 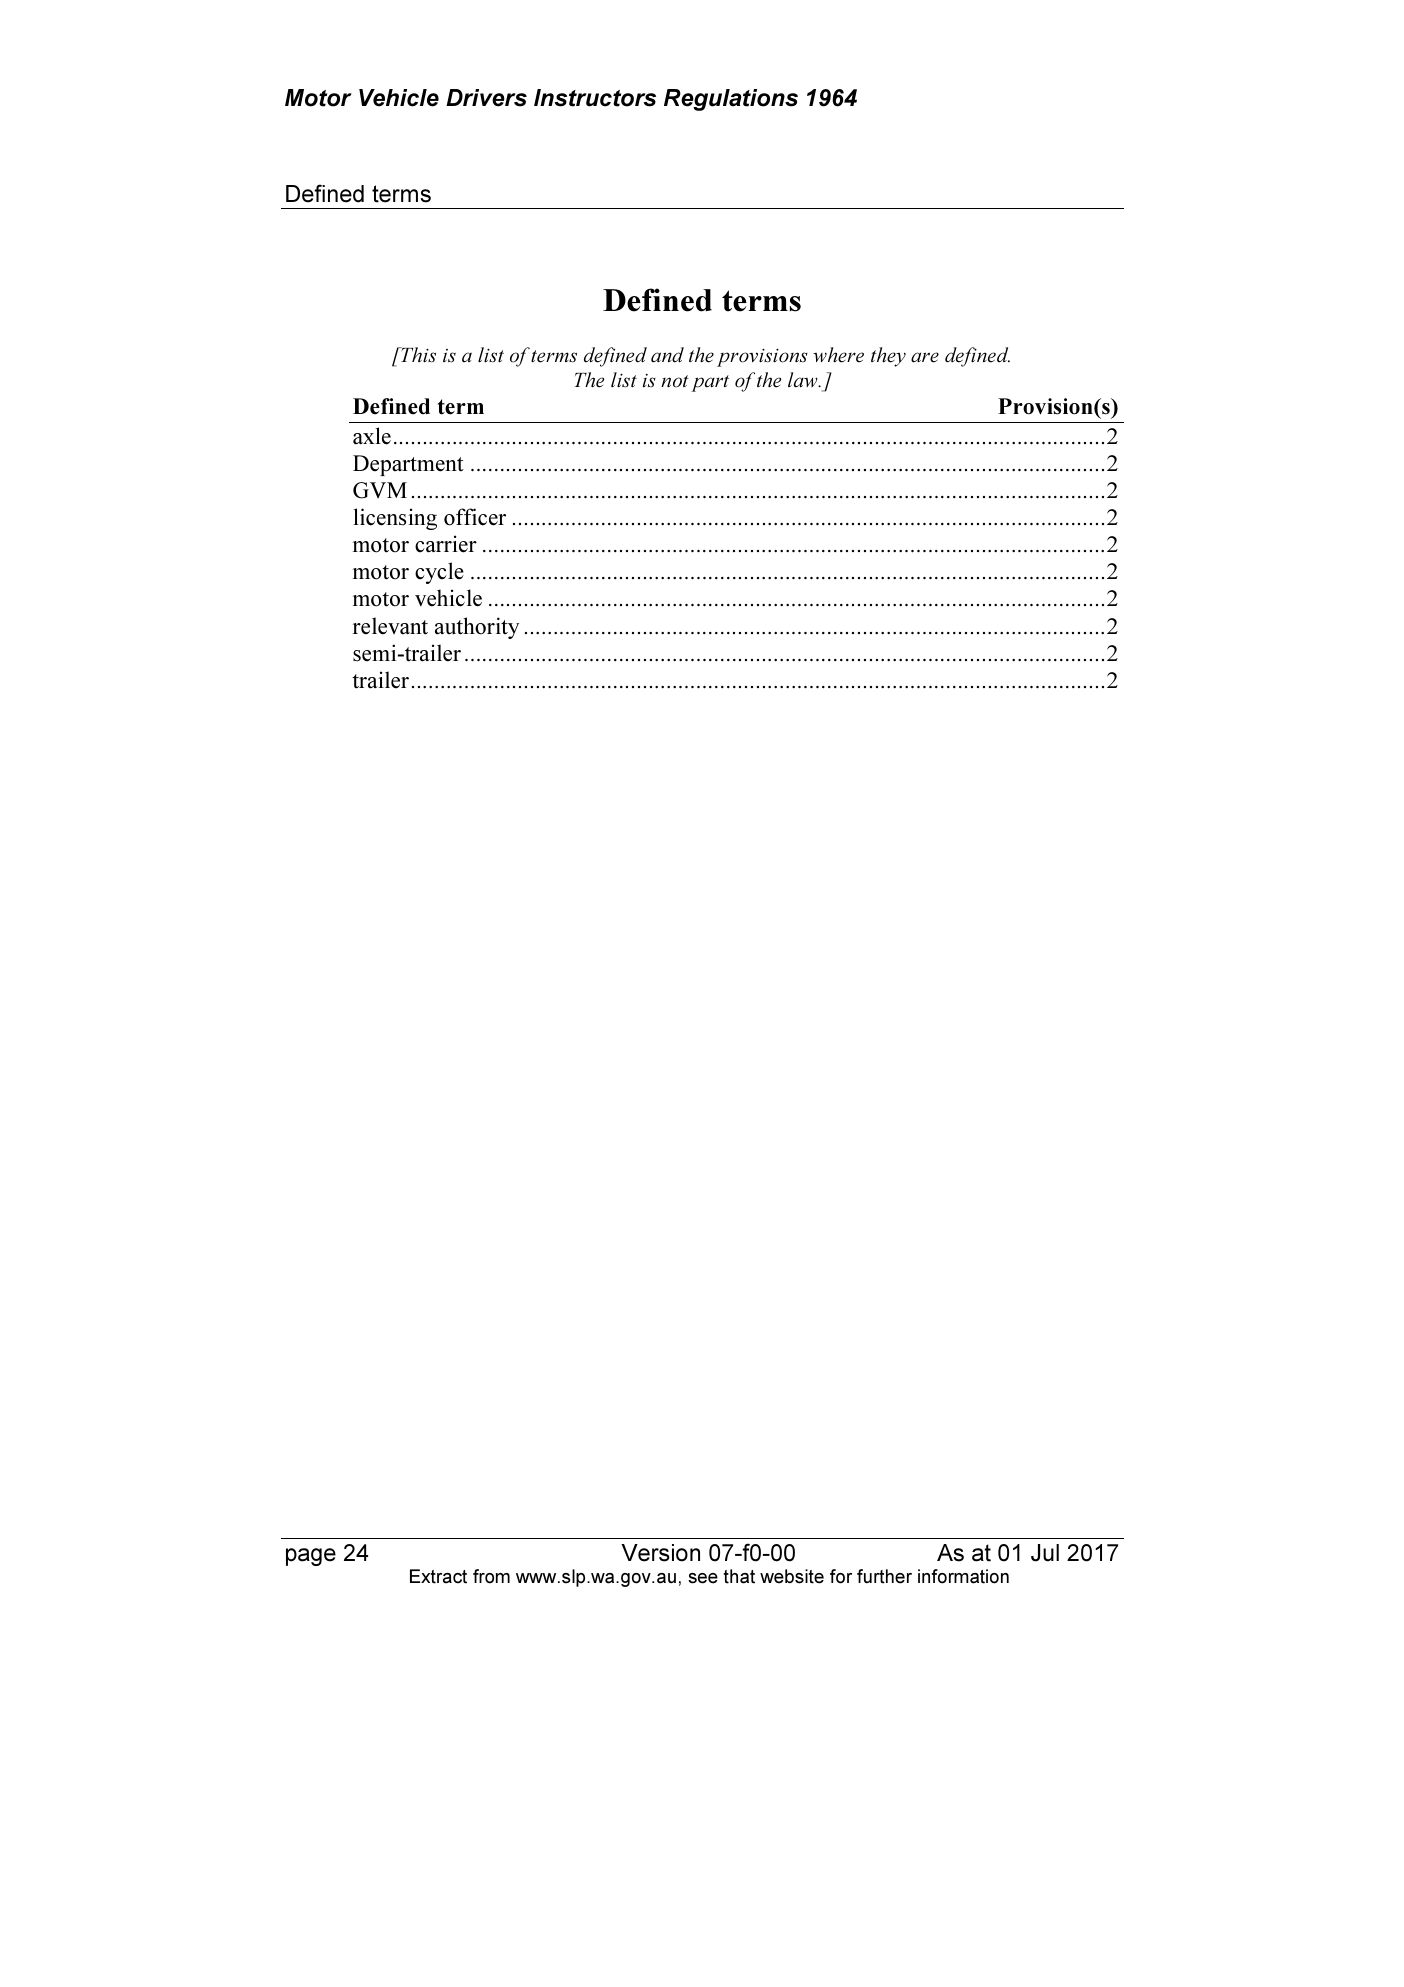 What do you see at coordinates (804, 380) in the image?
I see `law` at bounding box center [804, 380].
